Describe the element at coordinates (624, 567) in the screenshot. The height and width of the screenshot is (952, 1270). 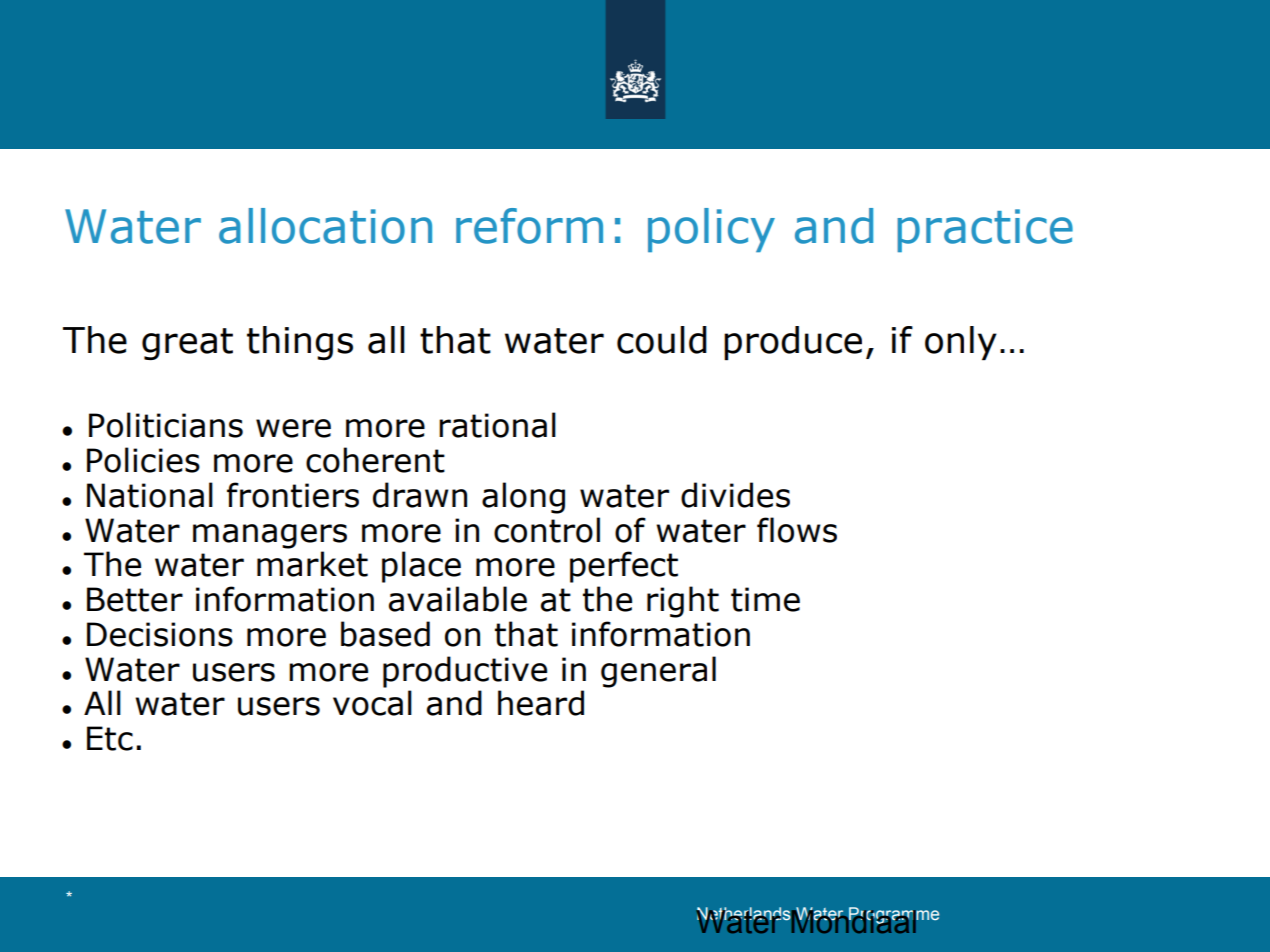
I see `perfect` at that location.
